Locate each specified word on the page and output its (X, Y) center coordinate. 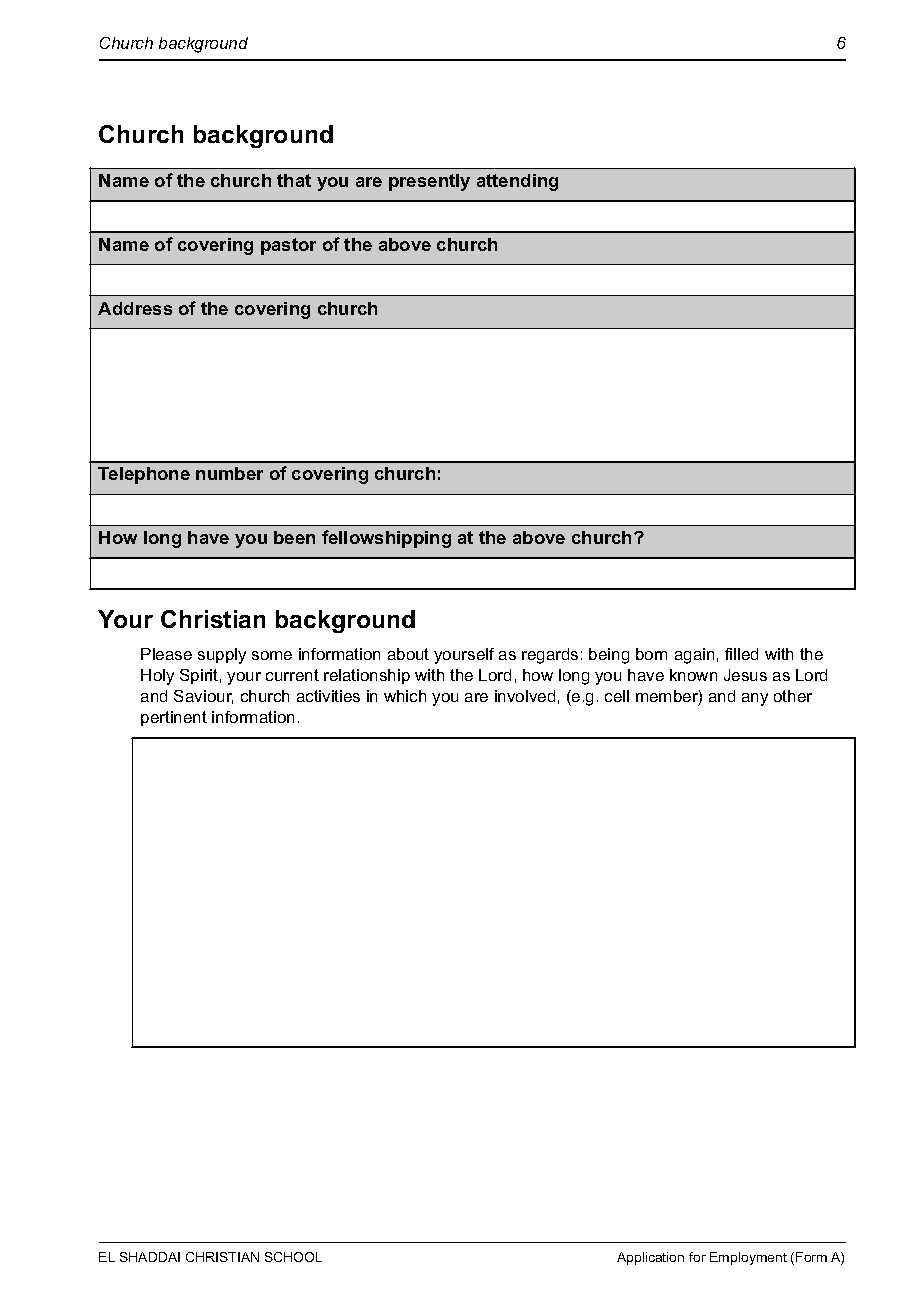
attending (517, 182)
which (405, 696)
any (755, 699)
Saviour (203, 697)
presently (429, 182)
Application (650, 1258)
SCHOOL (293, 1257)
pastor (288, 246)
